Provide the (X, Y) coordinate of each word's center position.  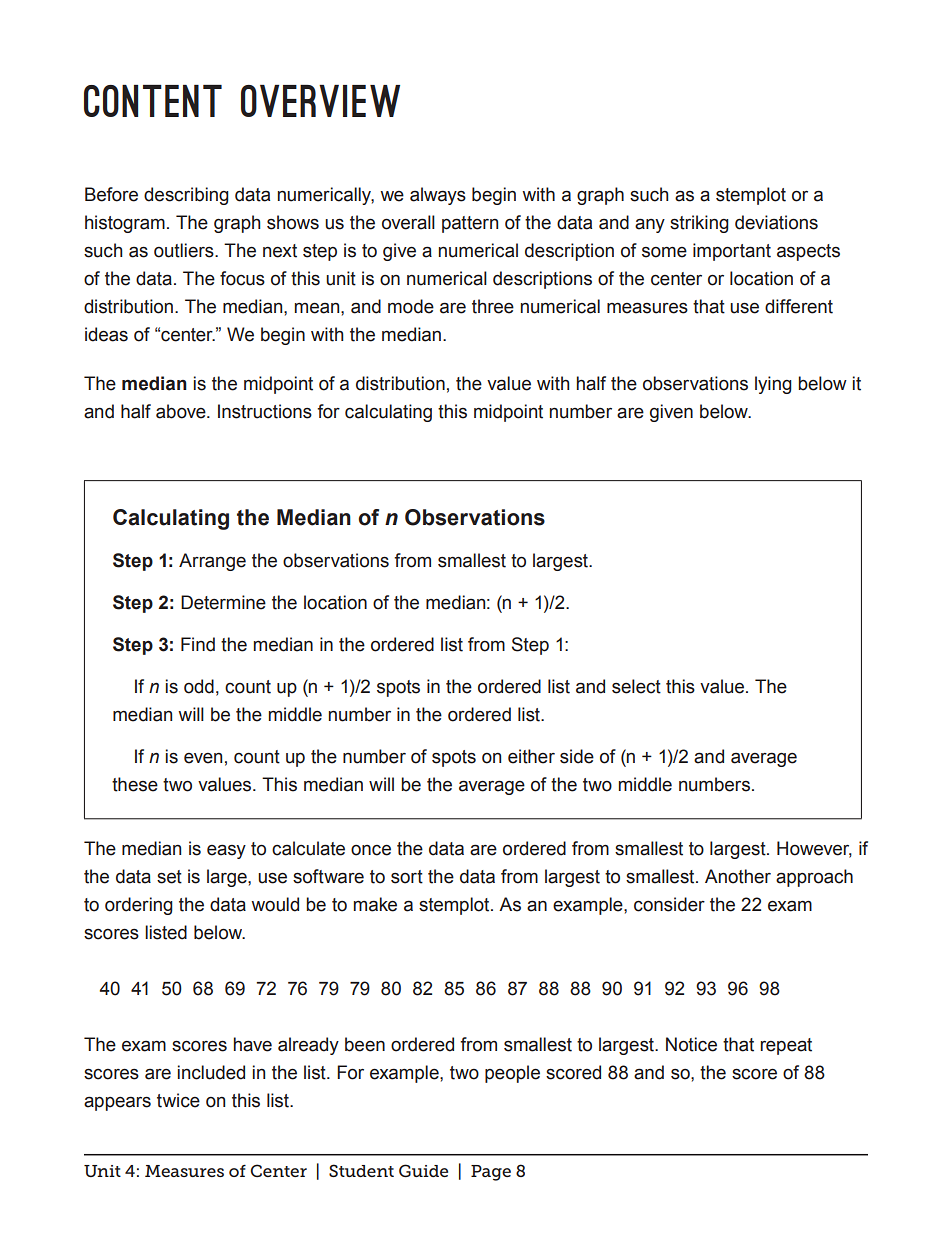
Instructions (265, 411)
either (531, 756)
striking (699, 224)
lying (773, 385)
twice (178, 1100)
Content (153, 101)
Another (738, 876)
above (182, 411)
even (203, 758)
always (438, 196)
